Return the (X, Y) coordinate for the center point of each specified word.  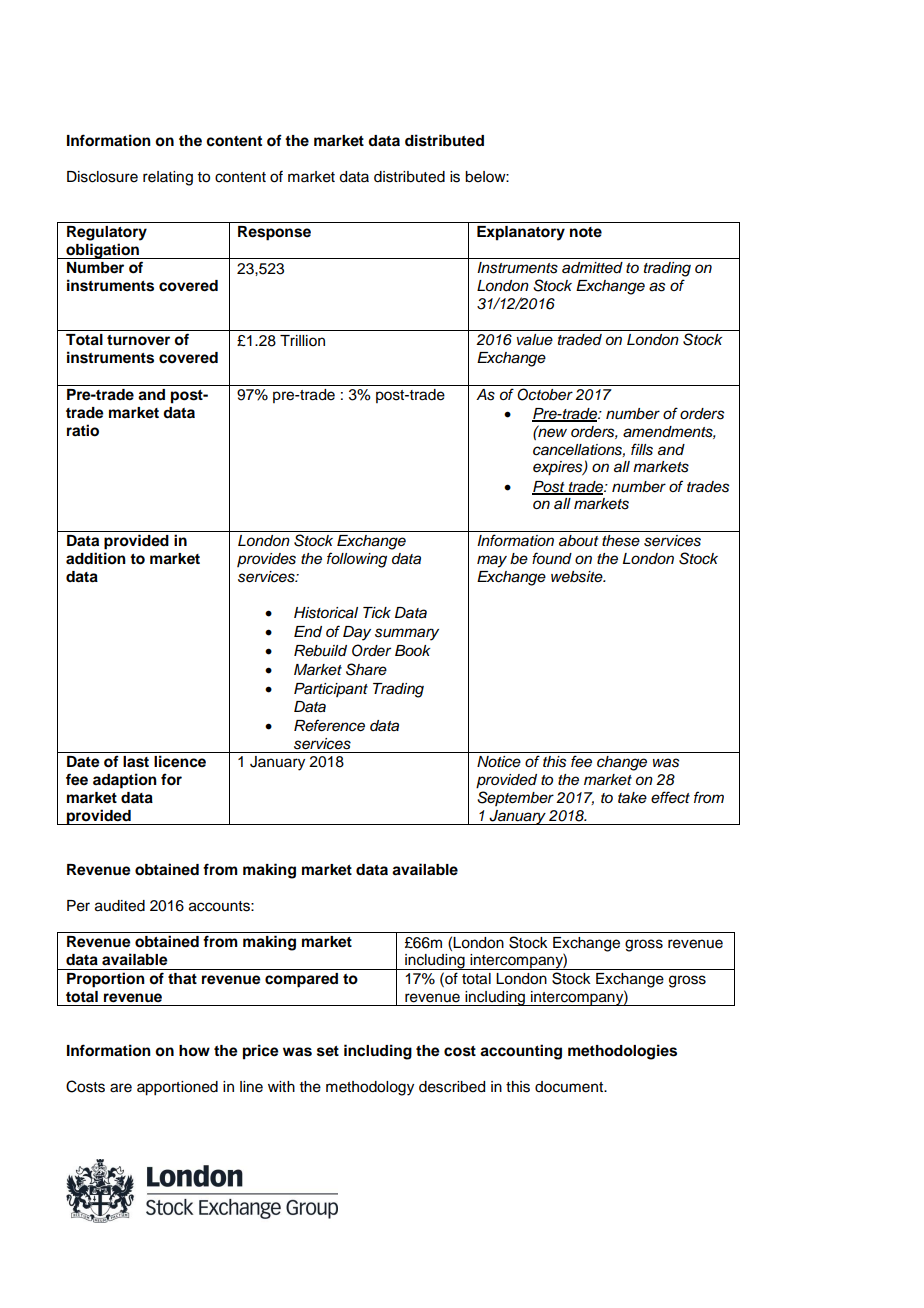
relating (168, 178)
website (578, 577)
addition (96, 558)
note (586, 232)
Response (274, 233)
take (632, 798)
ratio (83, 430)
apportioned (177, 1088)
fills (642, 449)
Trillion (302, 341)
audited (120, 906)
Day (357, 633)
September (515, 798)
